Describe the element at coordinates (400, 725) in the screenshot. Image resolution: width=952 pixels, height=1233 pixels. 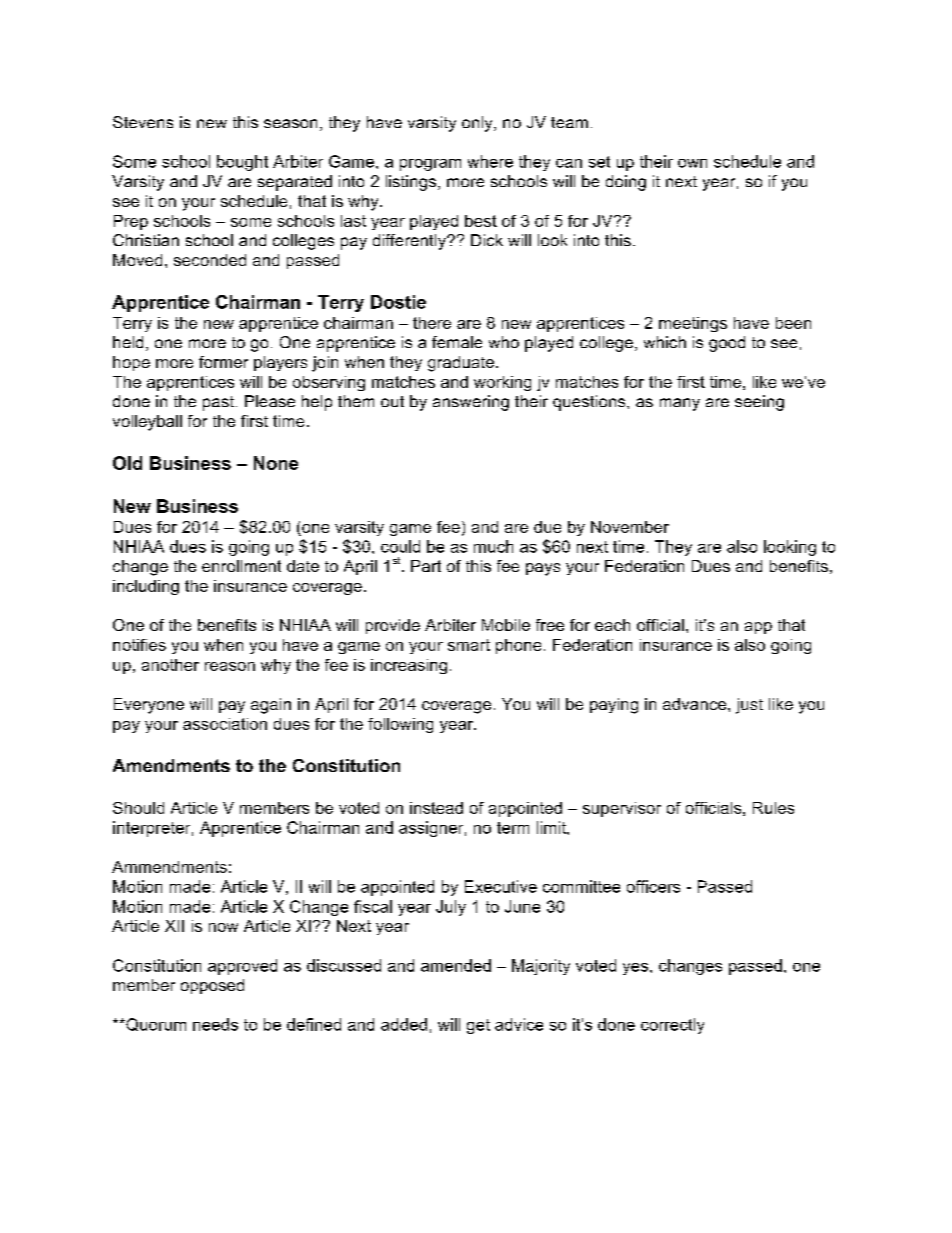
I see `following` at that location.
